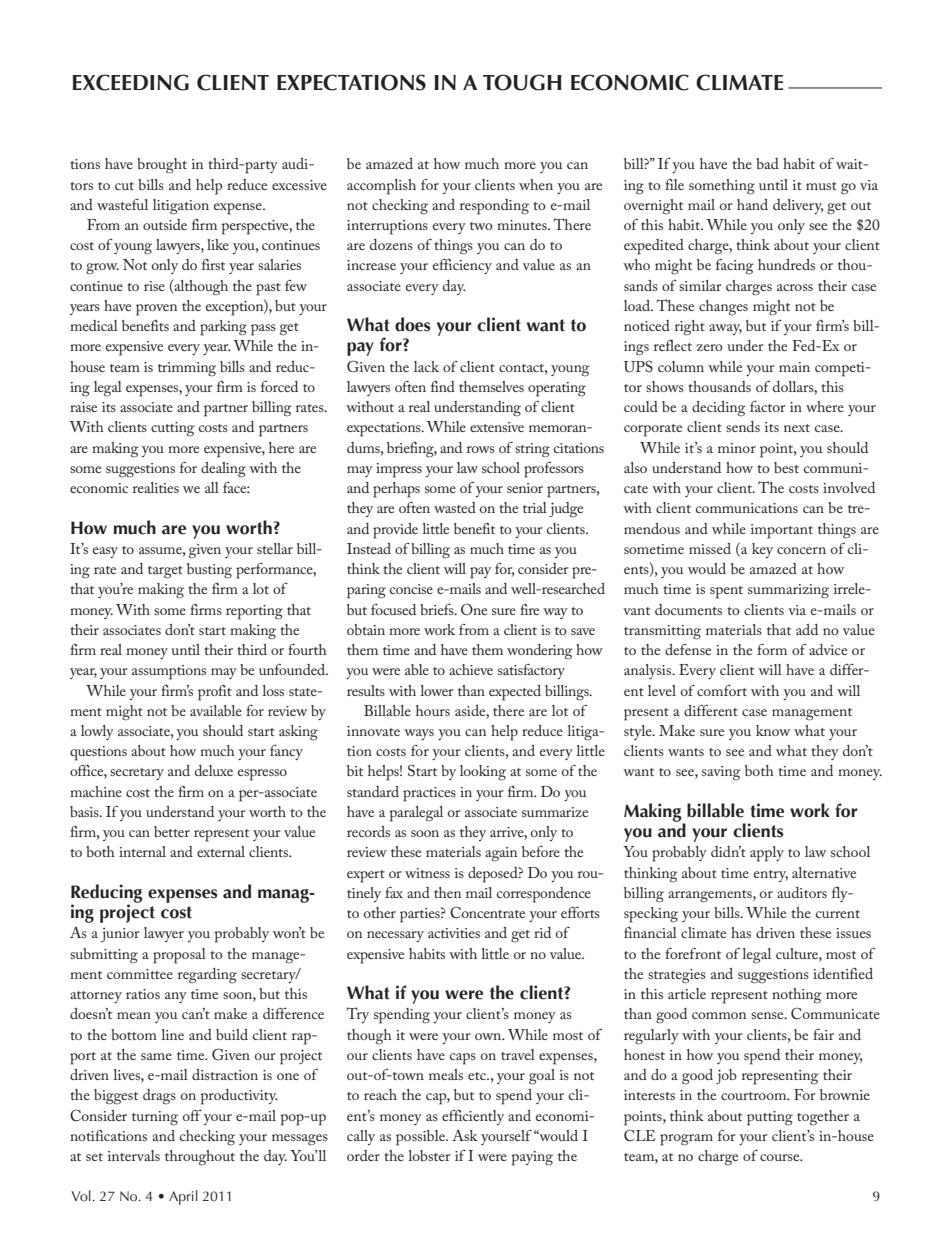  What do you see at coordinates (162, 166) in the screenshot?
I see `brought` at bounding box center [162, 166].
